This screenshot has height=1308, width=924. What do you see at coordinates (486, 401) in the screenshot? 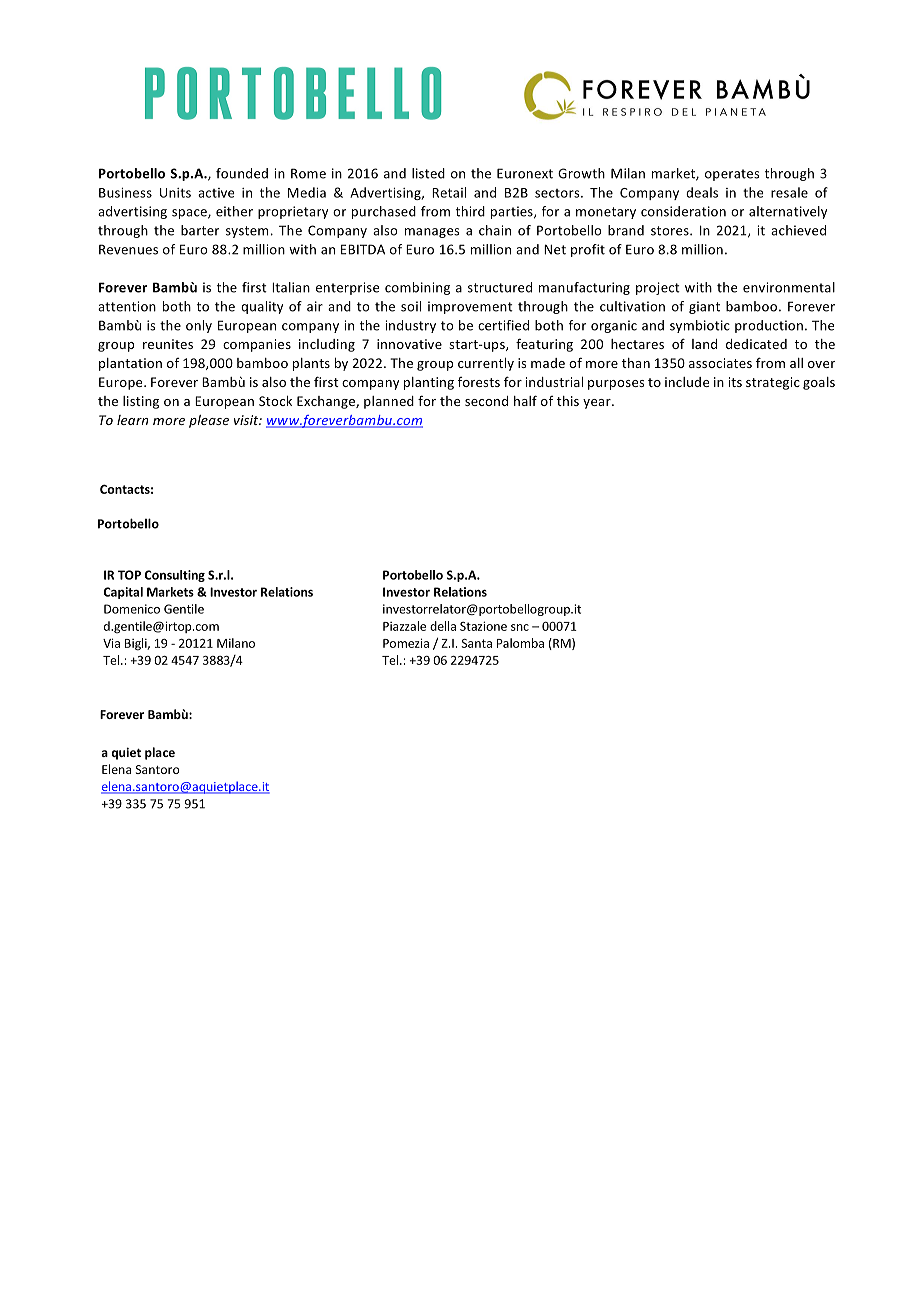
I see `second` at bounding box center [486, 401].
